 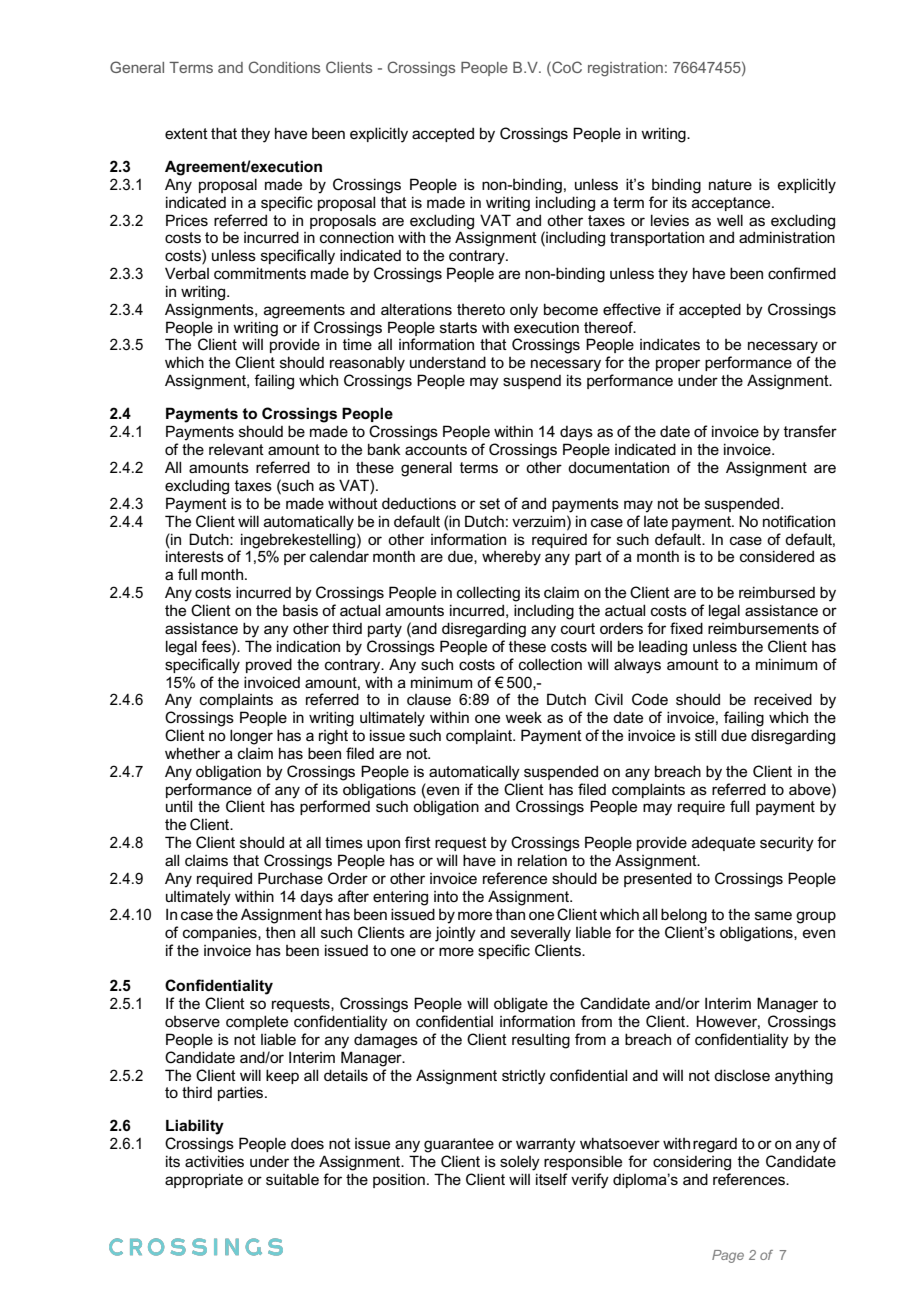 I want to click on collection, so click(x=550, y=664).
